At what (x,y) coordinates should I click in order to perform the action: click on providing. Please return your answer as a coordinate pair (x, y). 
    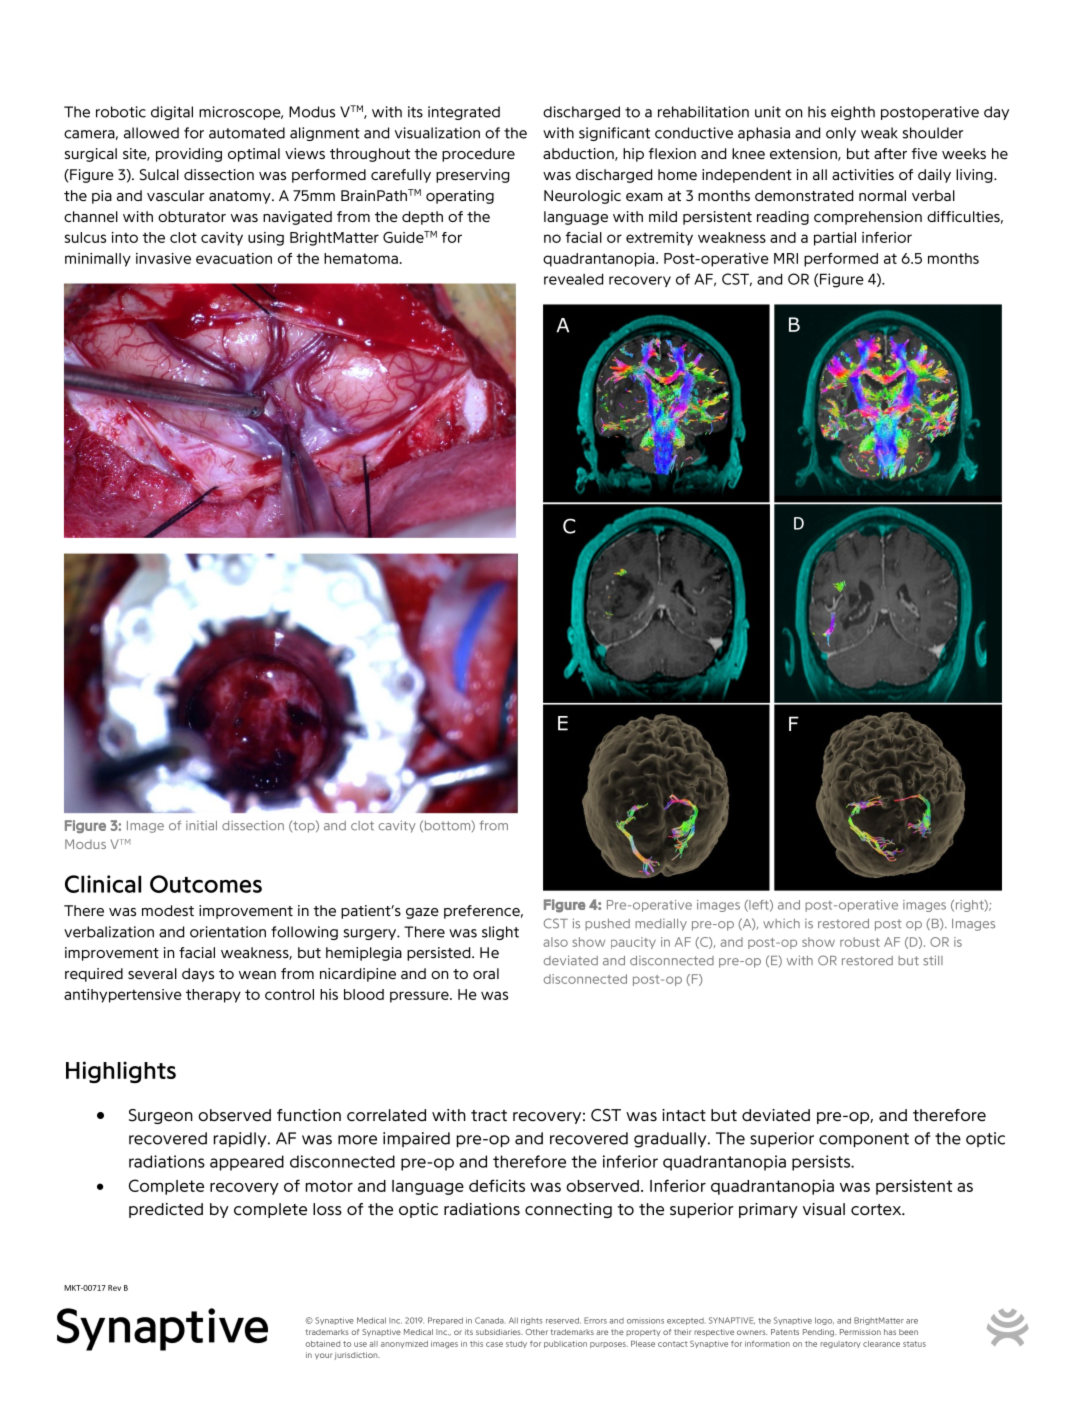
    Looking at the image, I should click on (189, 155).
